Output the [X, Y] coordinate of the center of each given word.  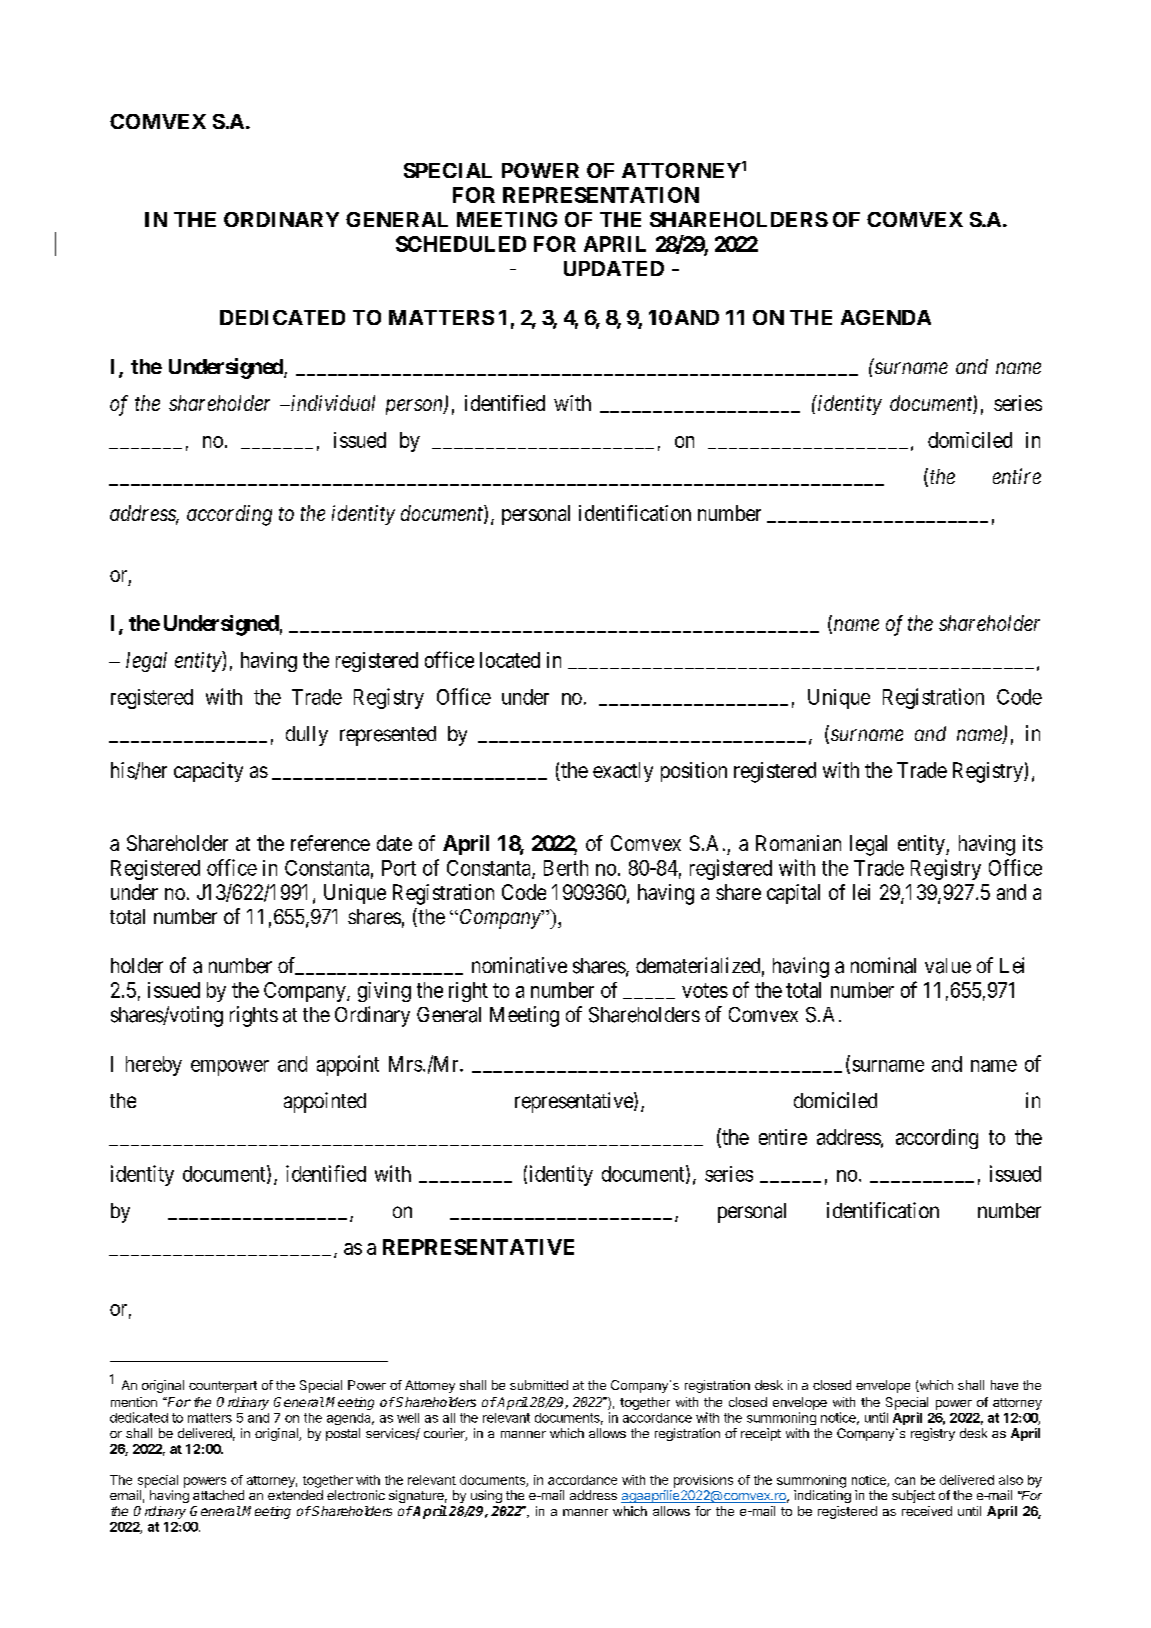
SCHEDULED [461, 244]
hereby [154, 1066]
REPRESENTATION [601, 195]
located [510, 660]
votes [705, 990]
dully [307, 736]
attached [218, 1495]
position [694, 772]
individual [332, 403]
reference [330, 843]
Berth [566, 868]
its [1033, 843]
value [948, 966]
